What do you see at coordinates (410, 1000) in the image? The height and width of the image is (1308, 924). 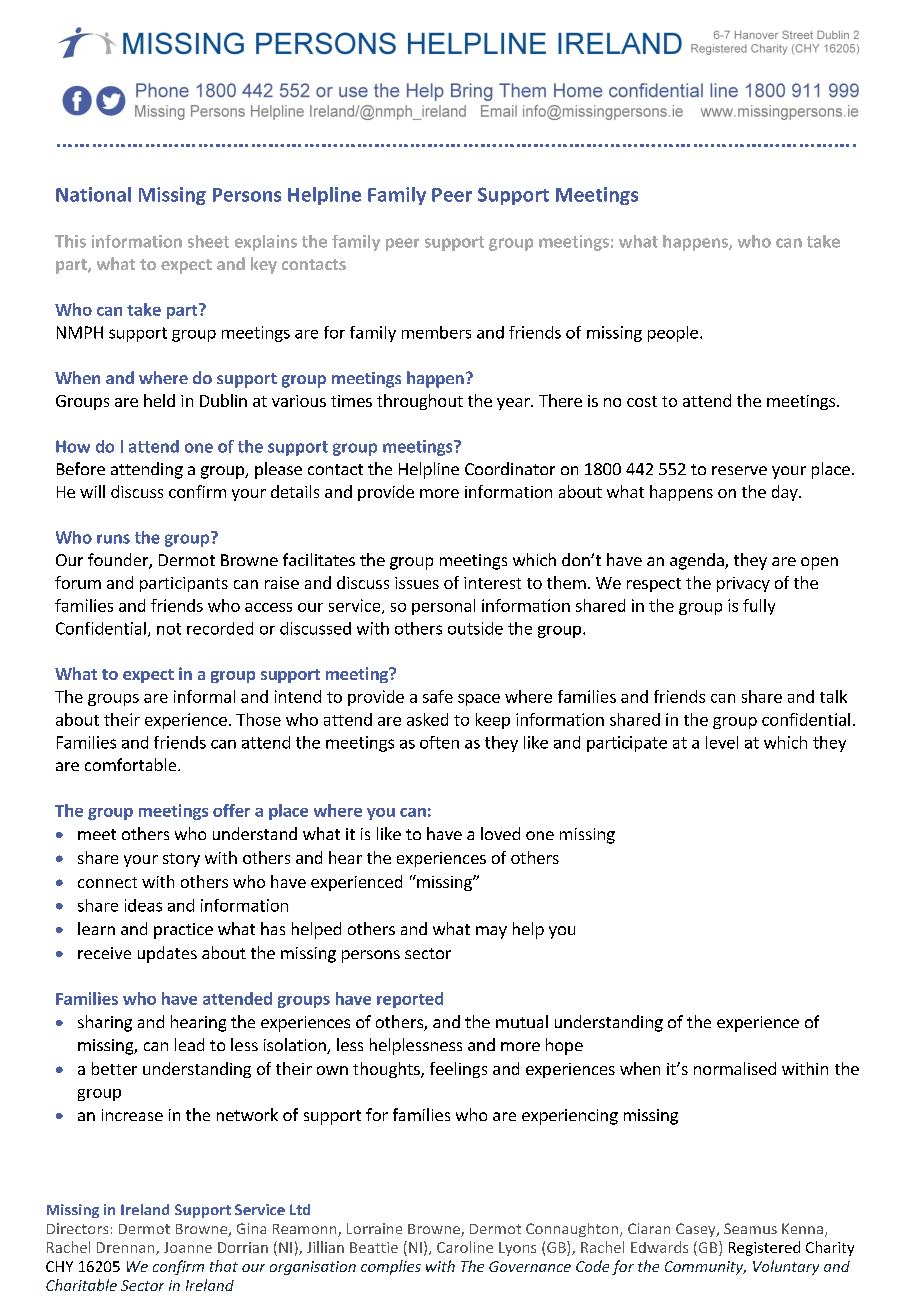 I see `reported` at bounding box center [410, 1000].
